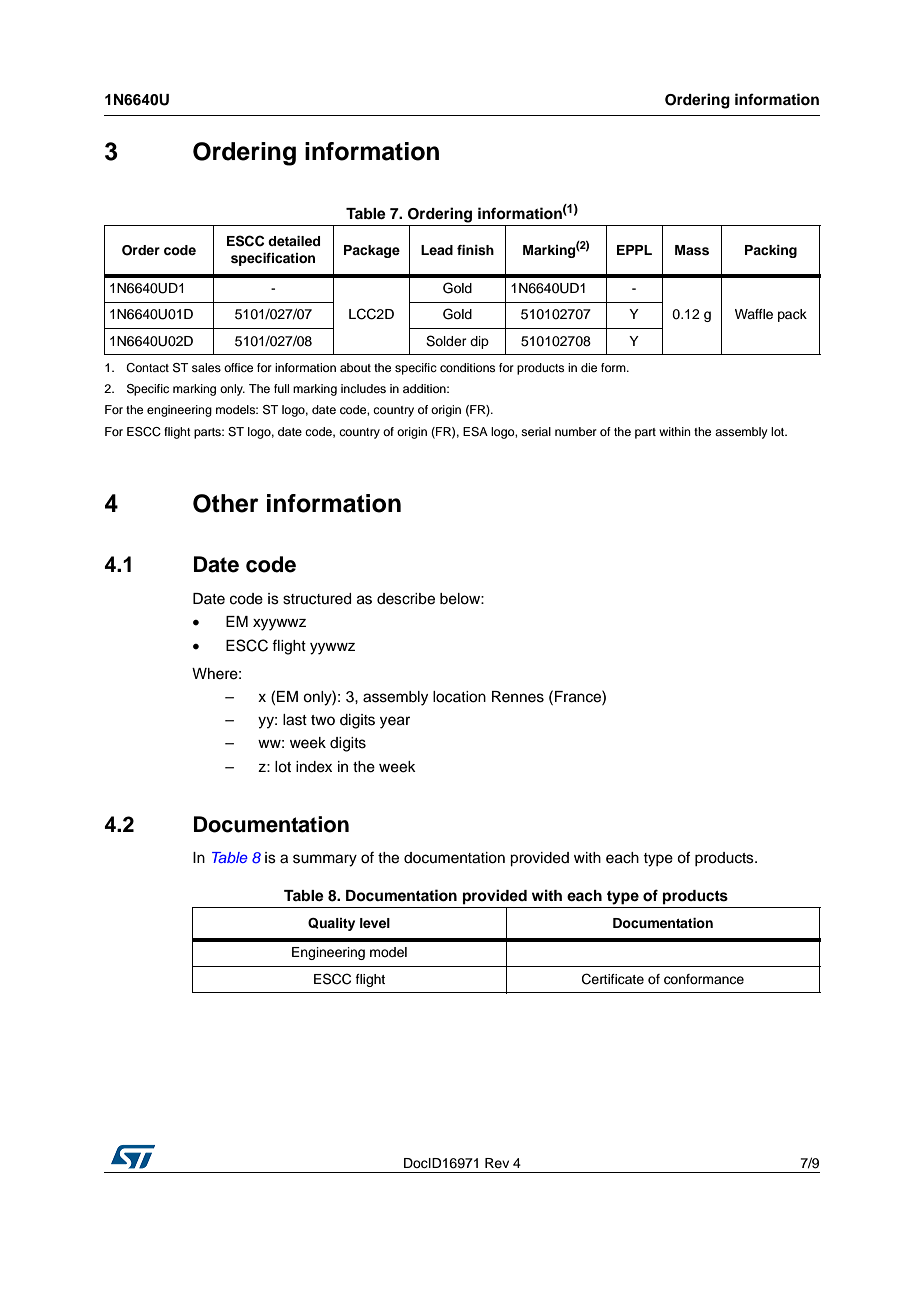 This document has width=924, height=1308. What do you see at coordinates (497, 1163) in the document?
I see `Rev` at bounding box center [497, 1163].
